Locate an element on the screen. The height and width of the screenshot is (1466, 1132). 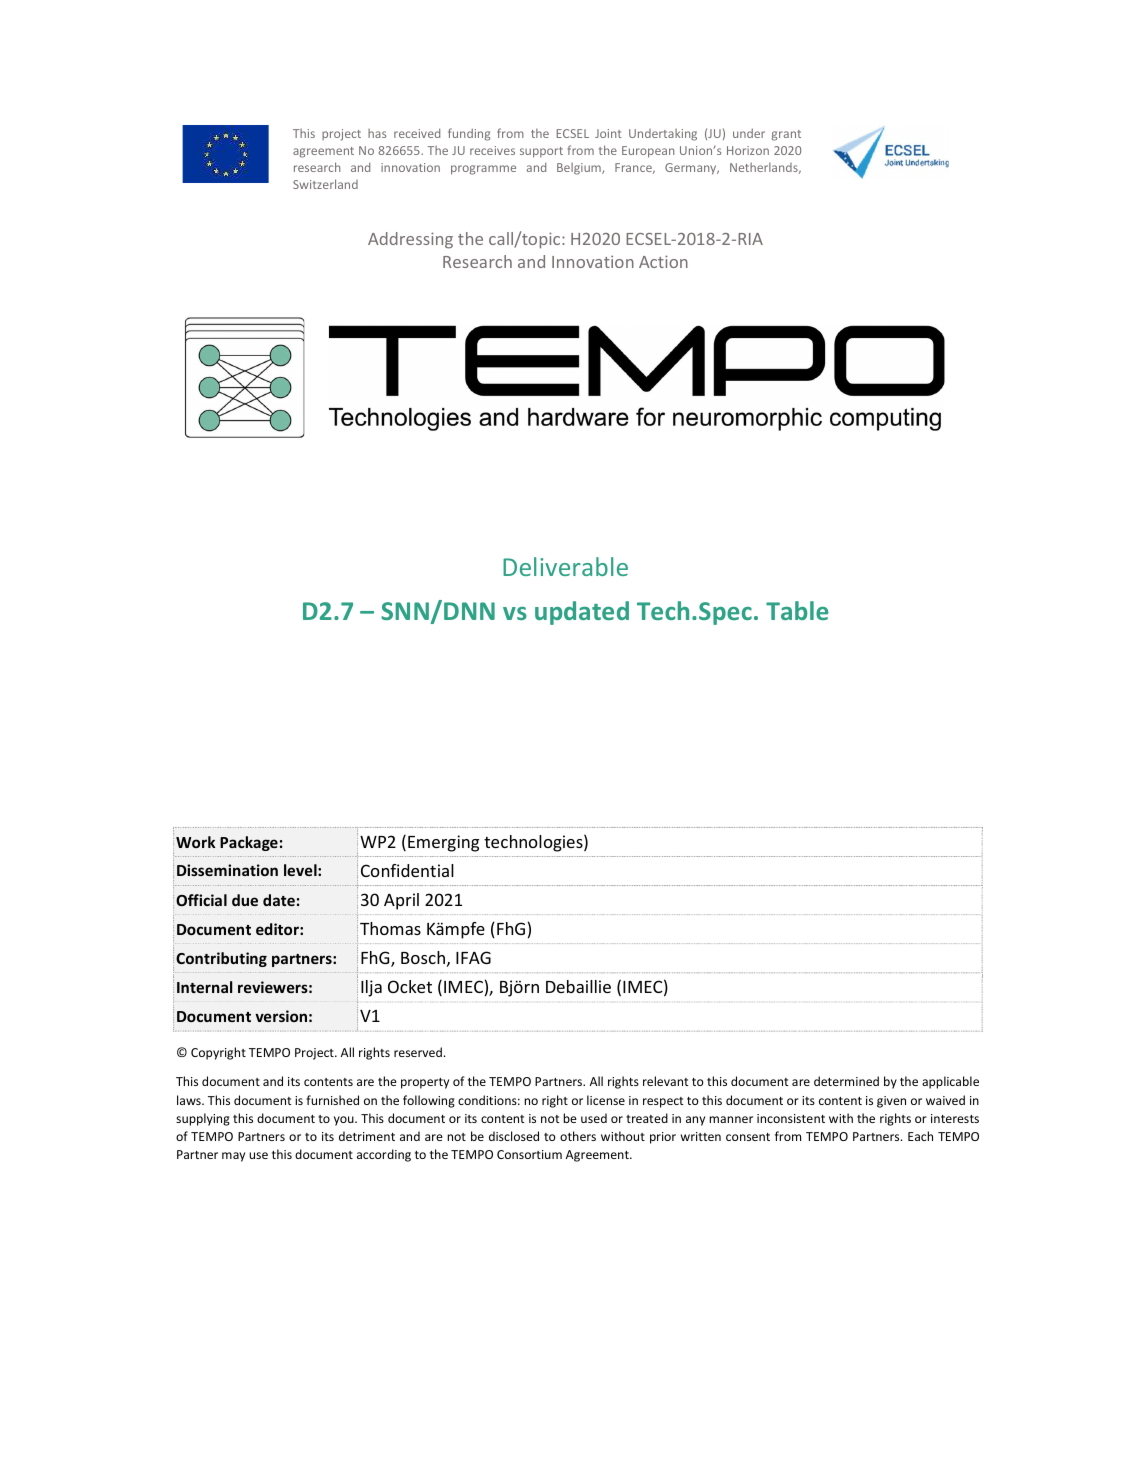
Table is located at coordinates (797, 610).
